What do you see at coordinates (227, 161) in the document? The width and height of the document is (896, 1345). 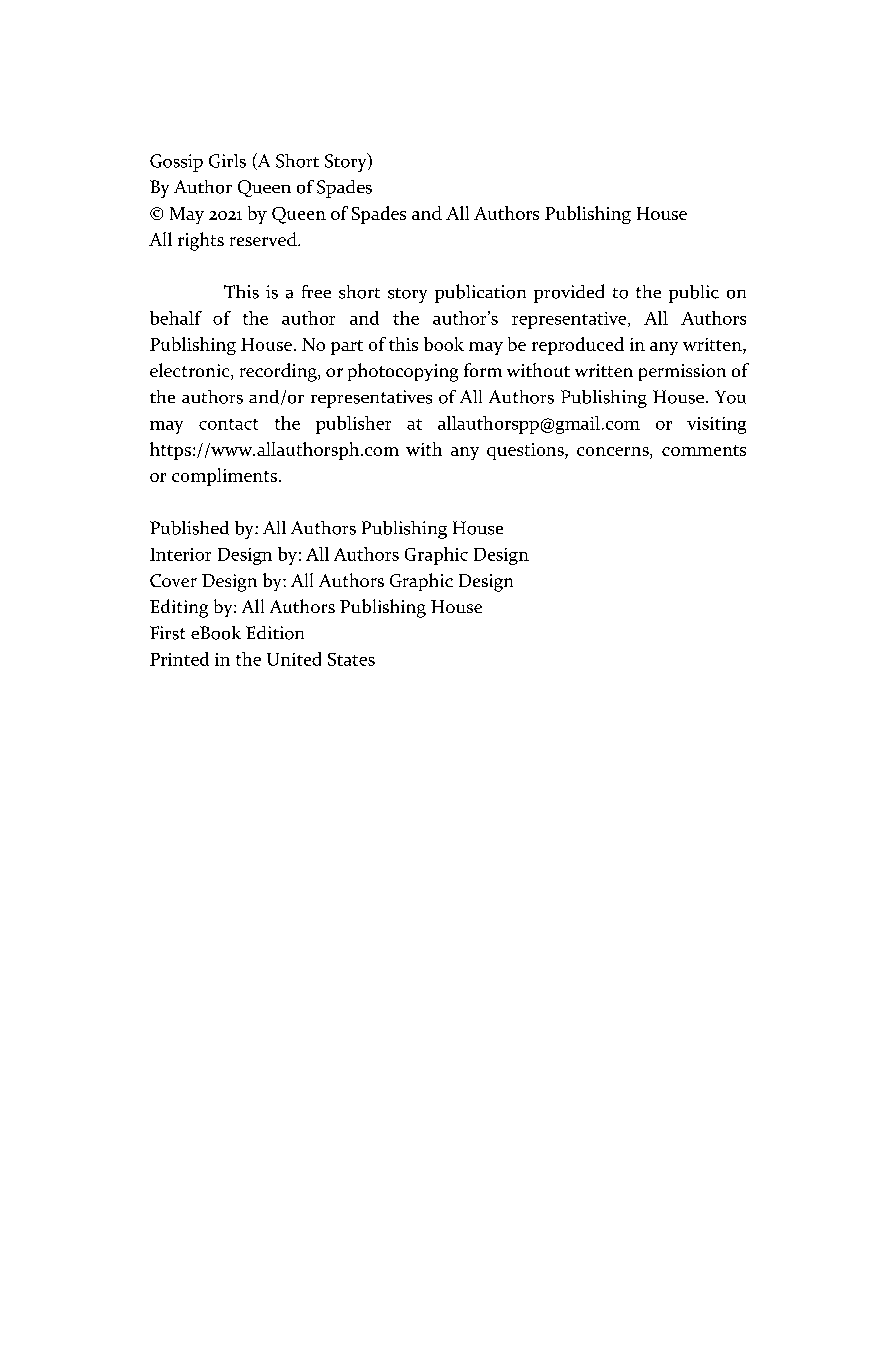 I see `Girls` at bounding box center [227, 161].
